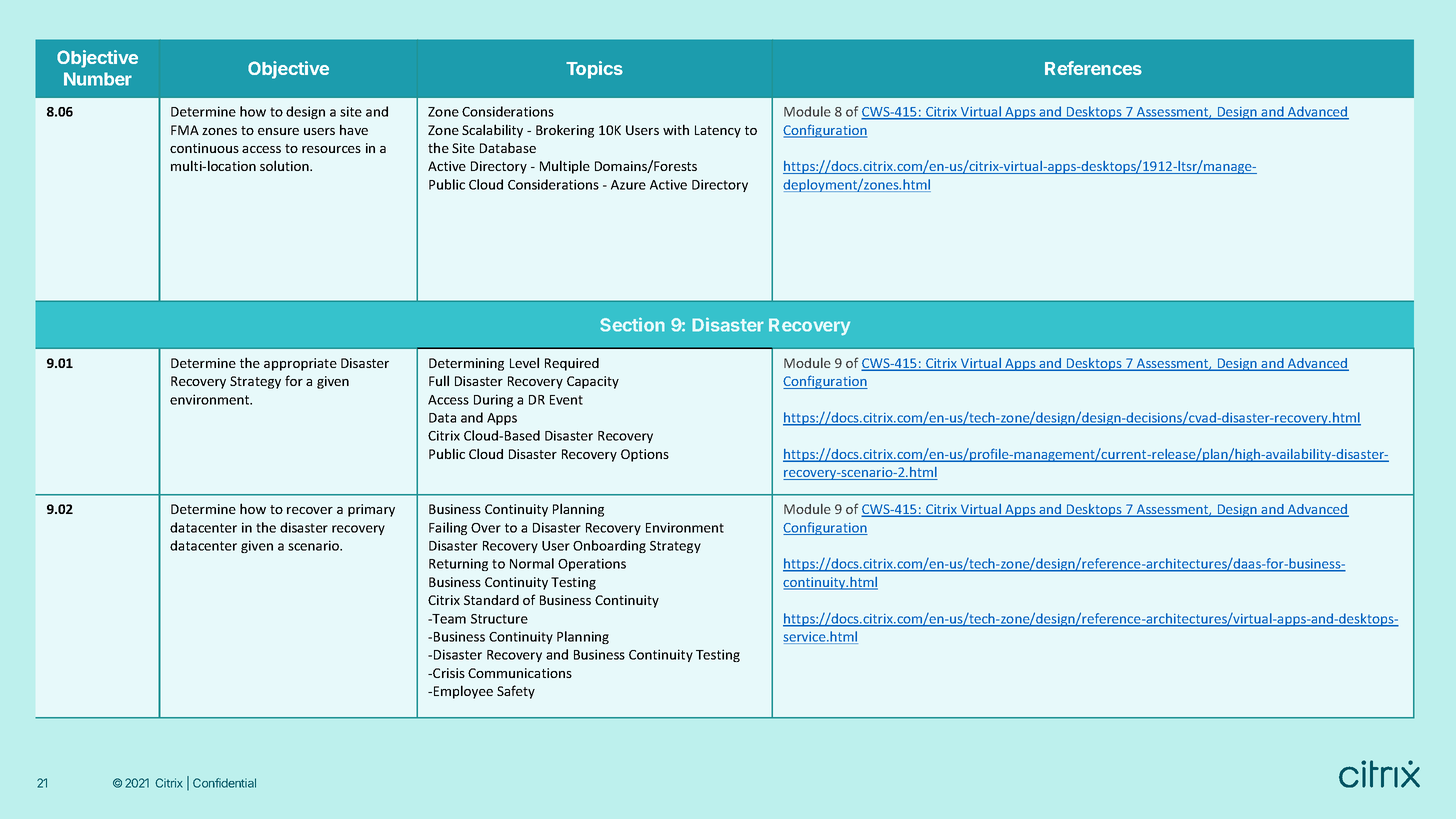 The image size is (1456, 819). What do you see at coordinates (224, 783) in the screenshot?
I see `Confidential` at bounding box center [224, 783].
